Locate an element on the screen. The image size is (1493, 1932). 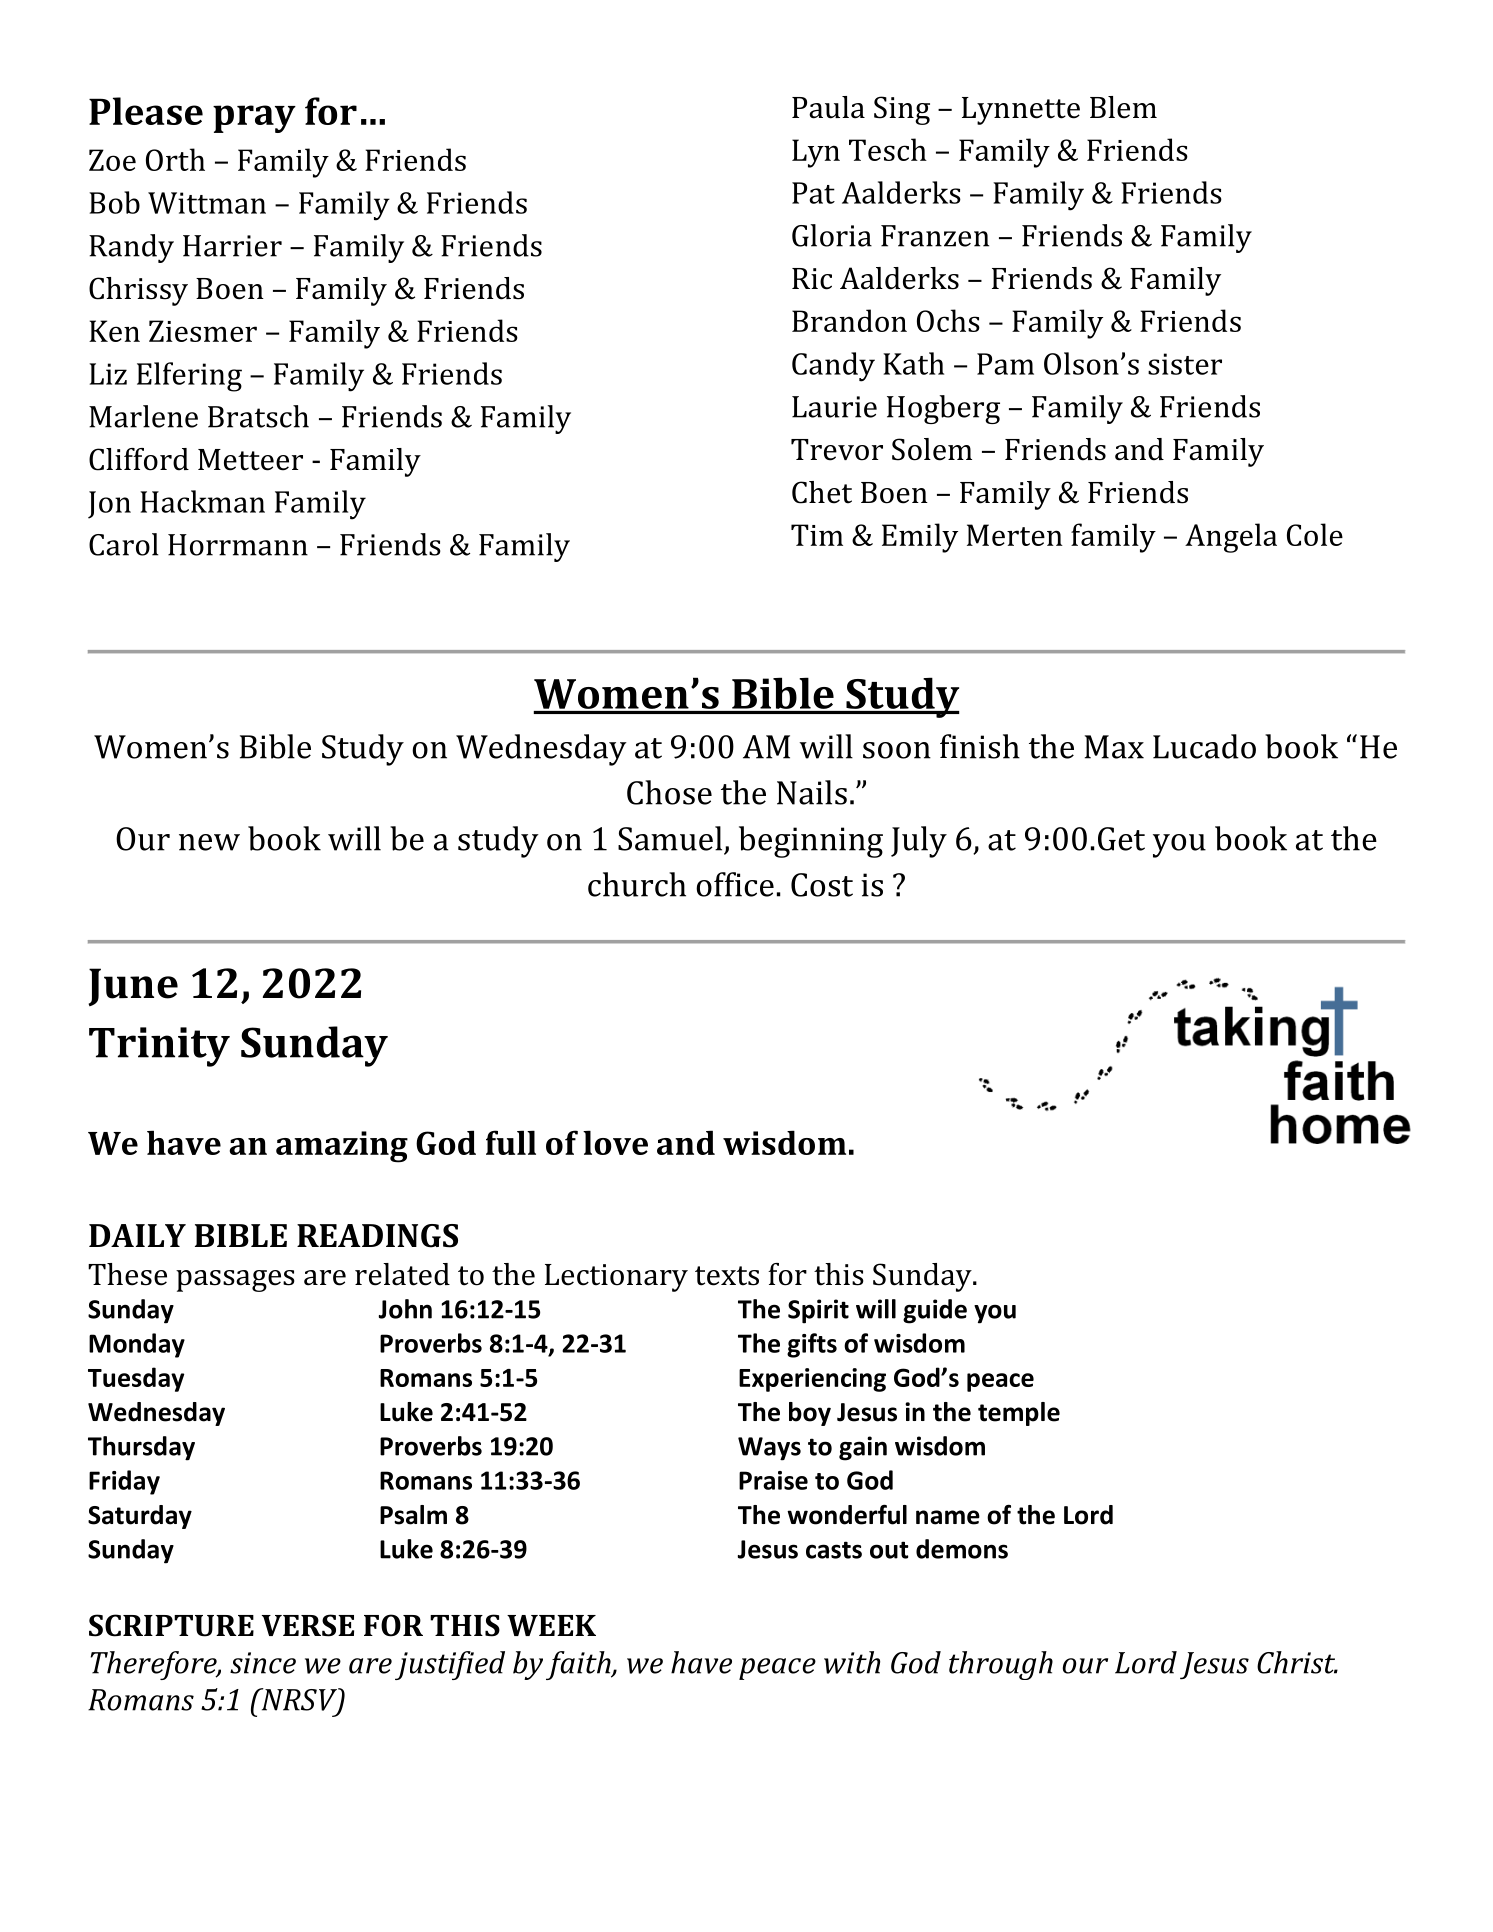
Angela is located at coordinates (1231, 538).
